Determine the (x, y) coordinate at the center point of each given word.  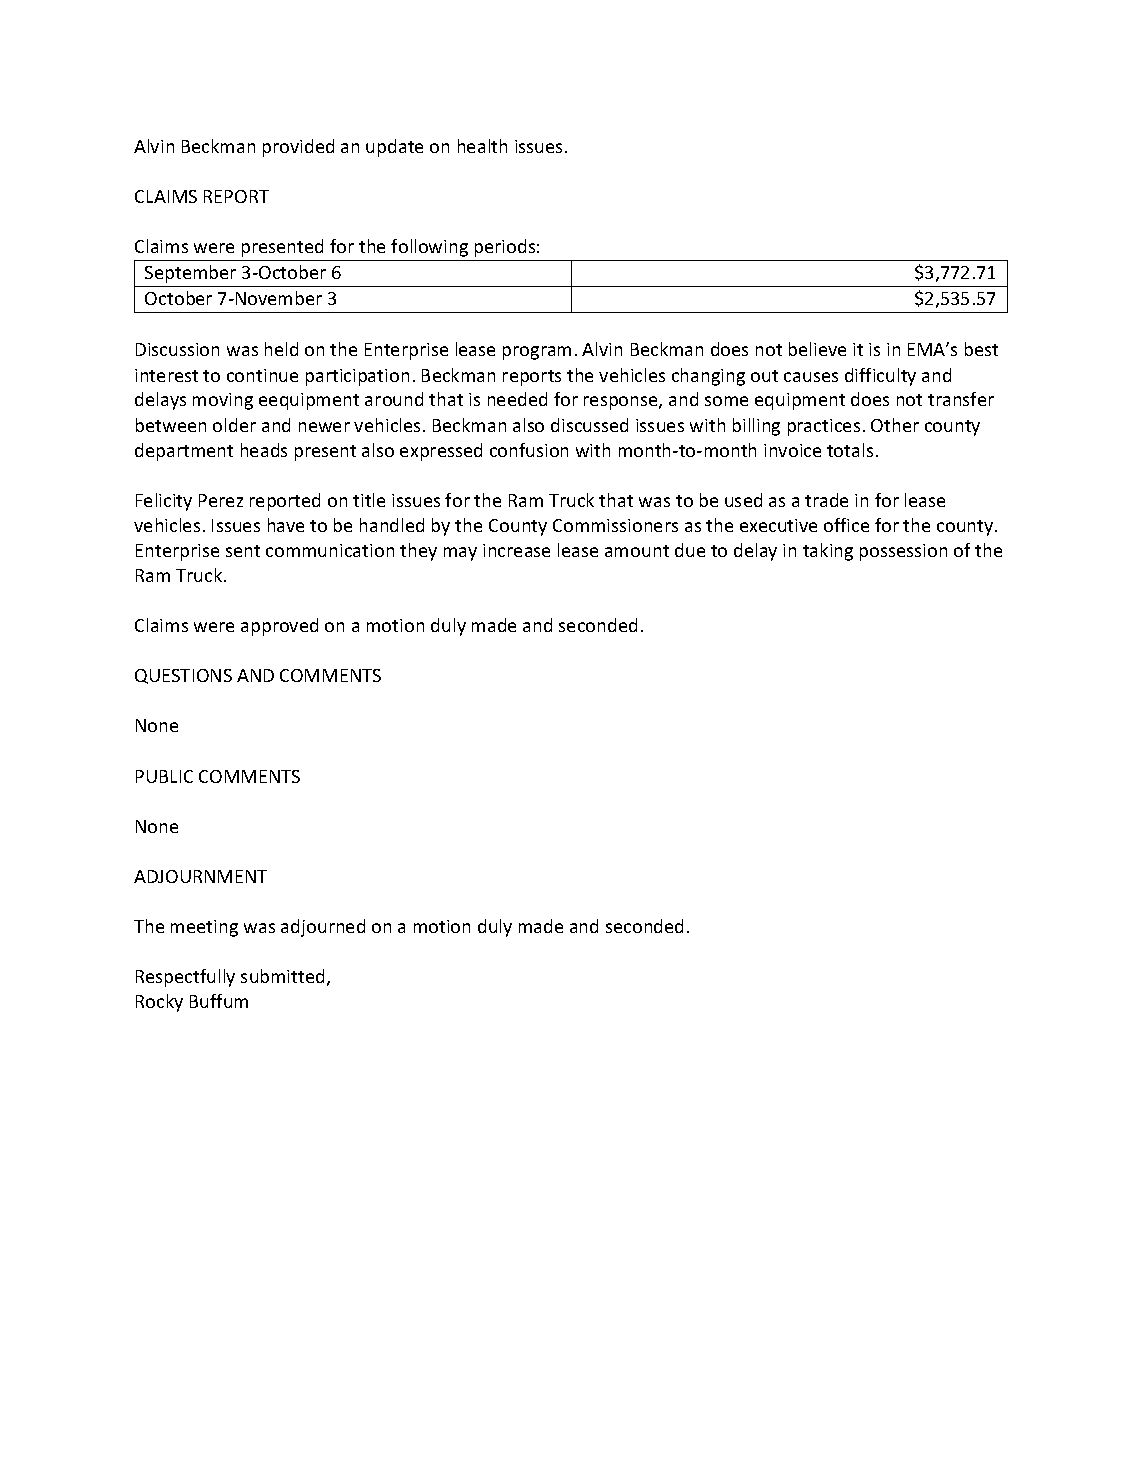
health (482, 146)
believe (817, 349)
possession (903, 552)
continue (262, 375)
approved (279, 627)
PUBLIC (164, 776)
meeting (204, 928)
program (537, 353)
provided (298, 148)
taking (828, 552)
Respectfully (185, 978)
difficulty (880, 377)
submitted (282, 976)
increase (516, 550)
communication (330, 550)
